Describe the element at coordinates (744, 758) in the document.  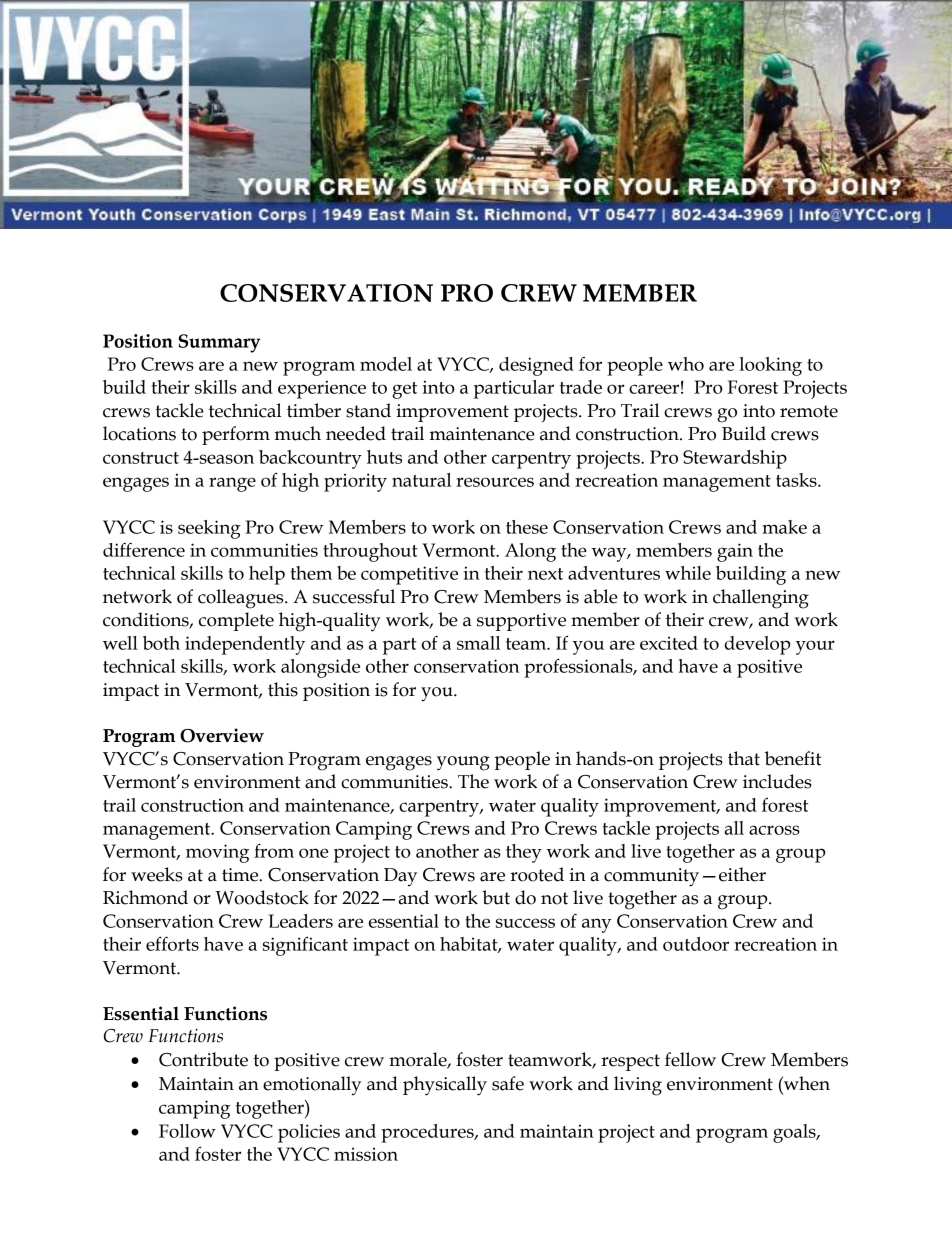
I see `that` at that location.
